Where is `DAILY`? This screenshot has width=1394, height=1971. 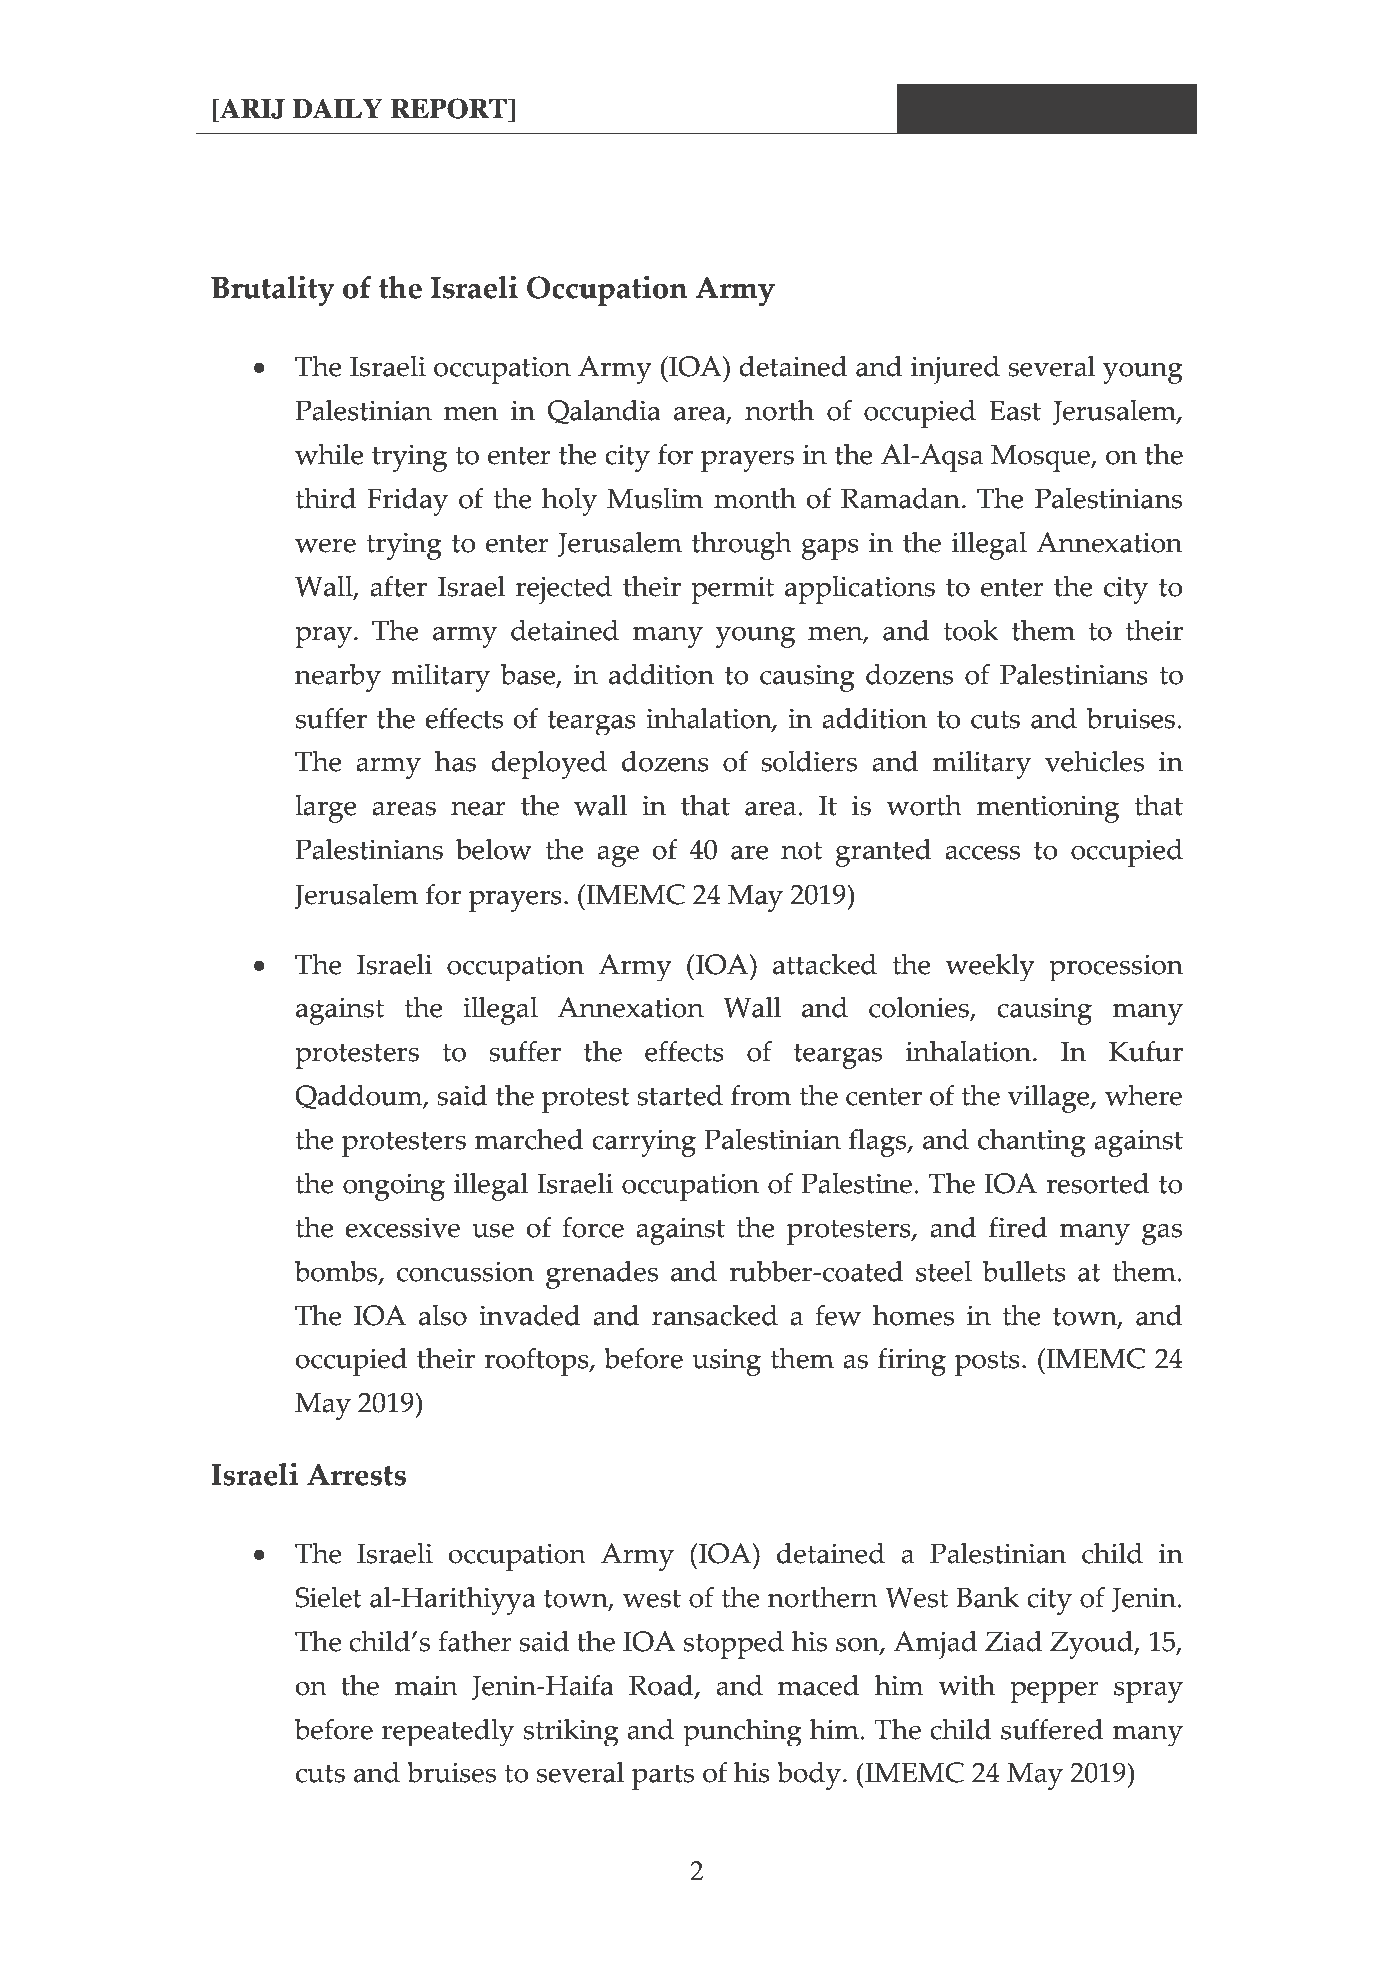 DAILY is located at coordinates (338, 108).
